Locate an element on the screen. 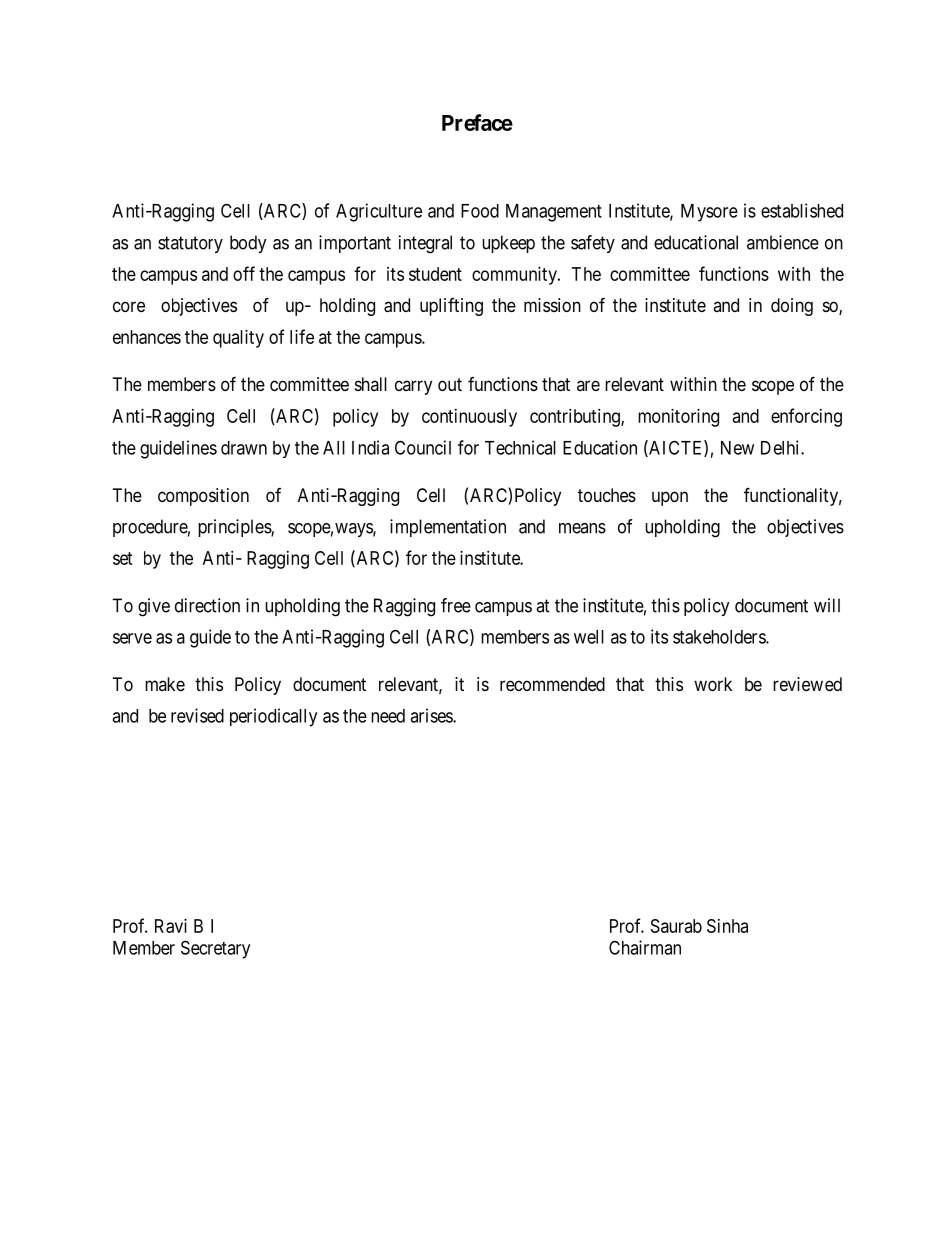  revised is located at coordinates (197, 715).
